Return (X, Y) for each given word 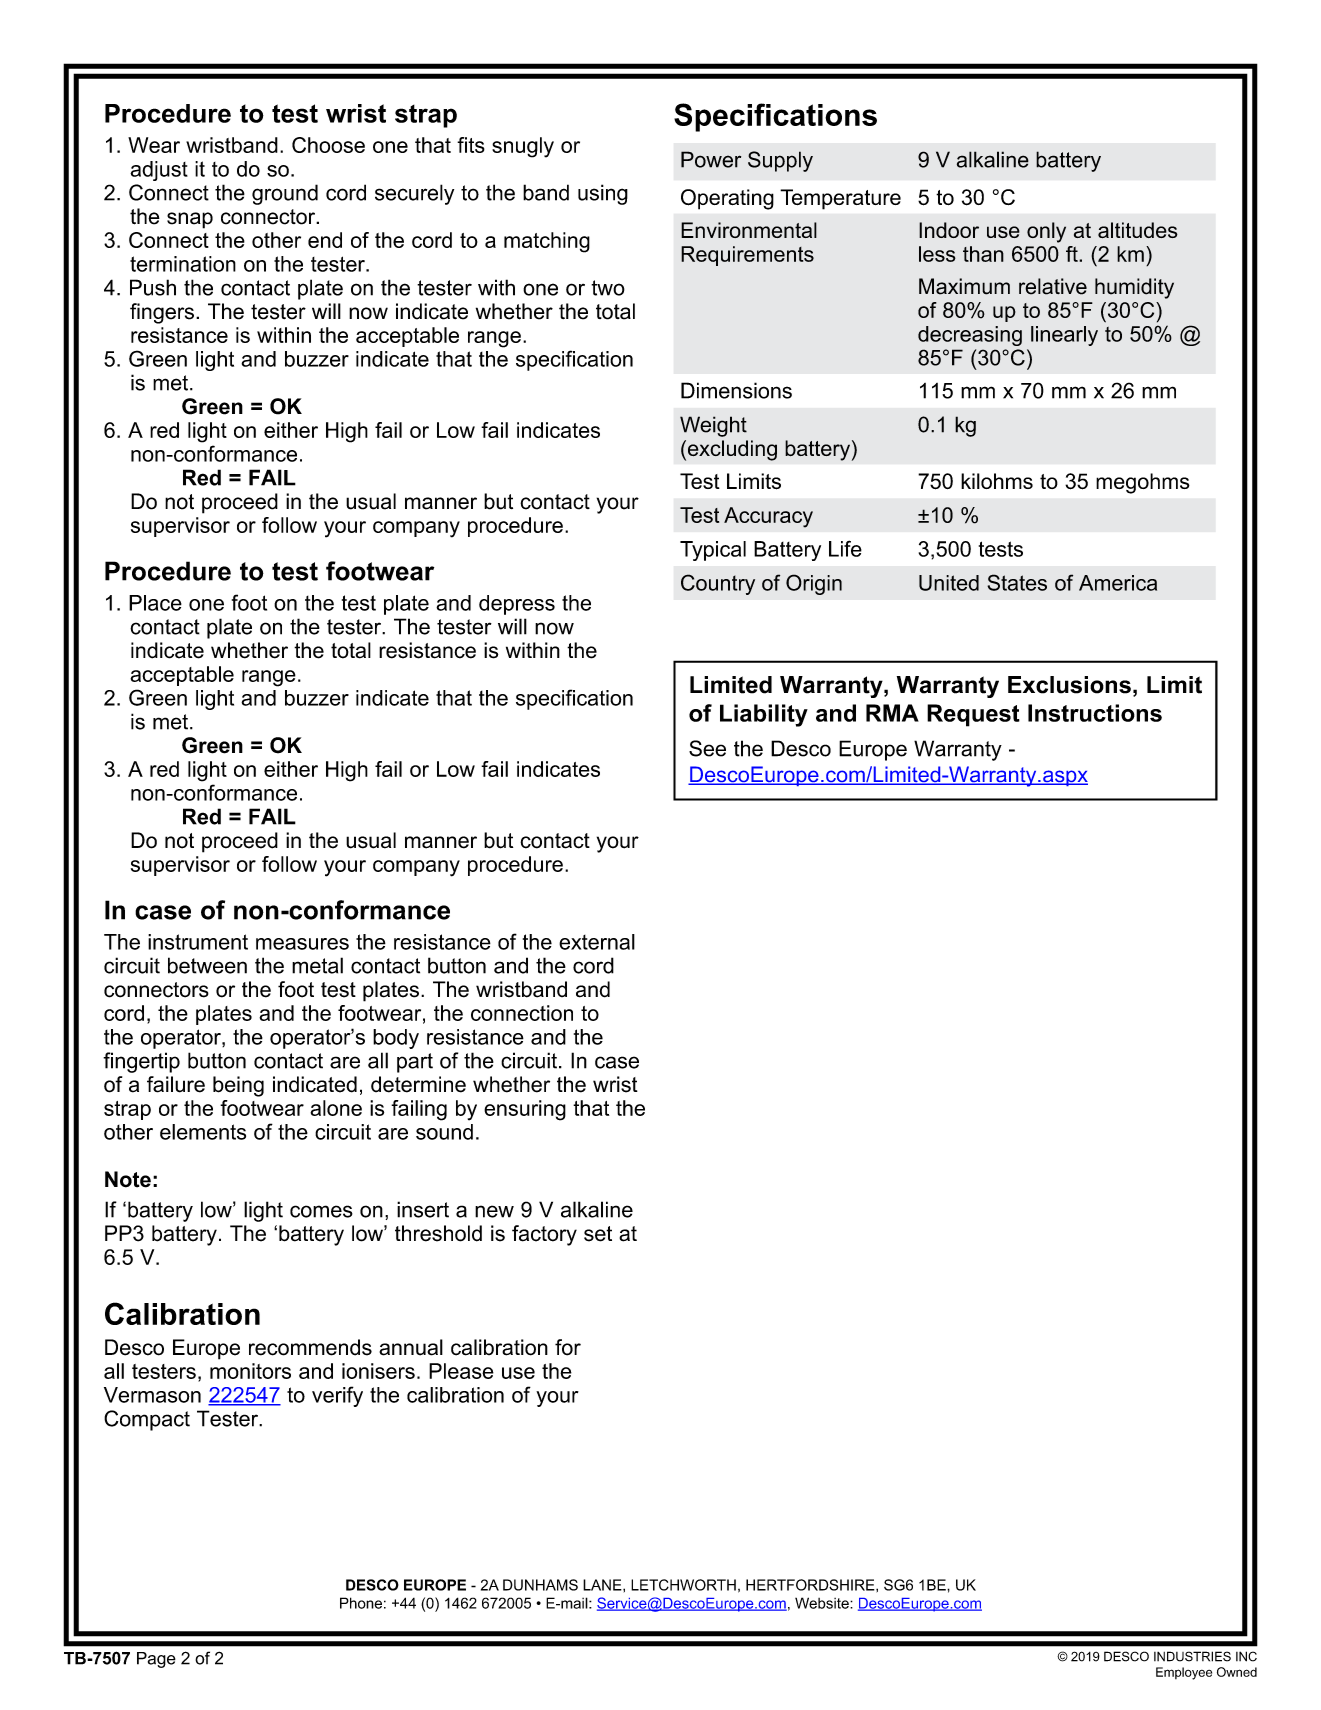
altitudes (1138, 230)
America (1118, 583)
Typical (713, 551)
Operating (727, 199)
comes (321, 1211)
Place (155, 603)
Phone (361, 1603)
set (598, 1234)
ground (285, 194)
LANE (603, 1585)
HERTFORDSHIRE (811, 1585)
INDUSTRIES (1192, 1656)
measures (302, 944)
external (597, 942)
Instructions (1095, 713)
